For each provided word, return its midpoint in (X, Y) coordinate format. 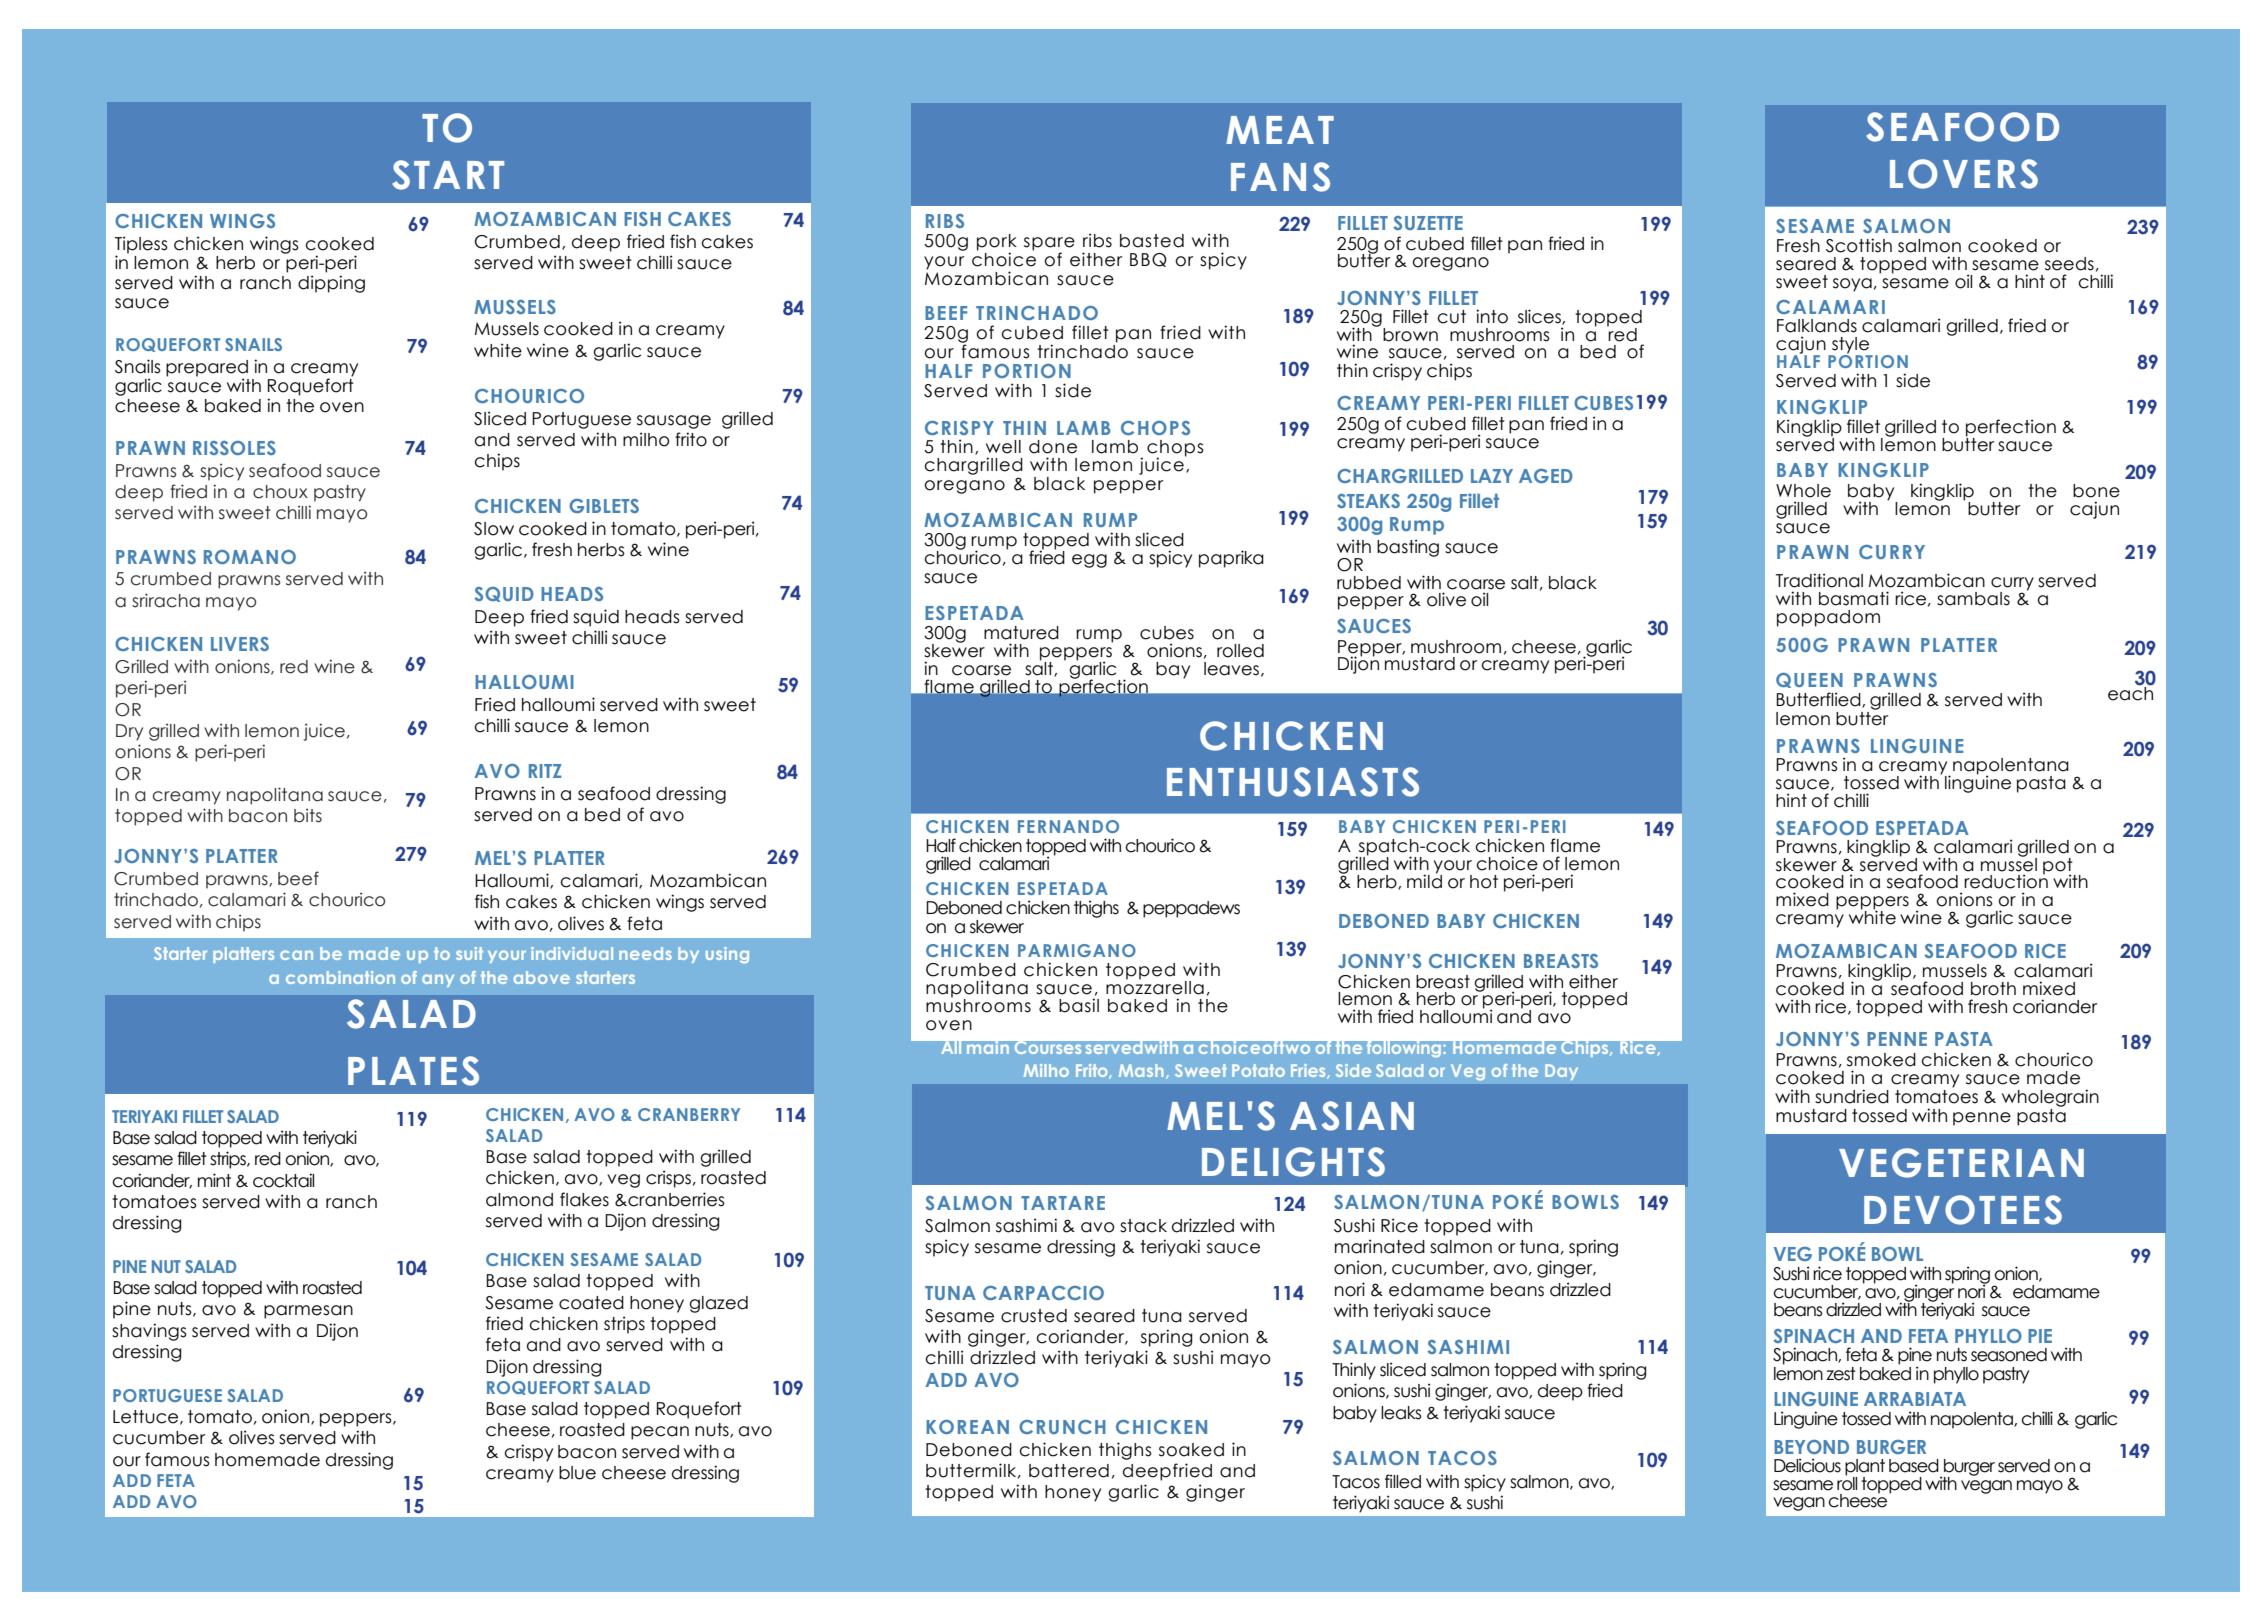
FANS (1280, 177)
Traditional (1819, 580)
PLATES (413, 1071)
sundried (1852, 1096)
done (1053, 447)
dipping (331, 284)
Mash (1141, 1070)
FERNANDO (1068, 826)
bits (308, 815)
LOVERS (1964, 174)
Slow (494, 529)
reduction (2006, 880)
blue (577, 1473)
